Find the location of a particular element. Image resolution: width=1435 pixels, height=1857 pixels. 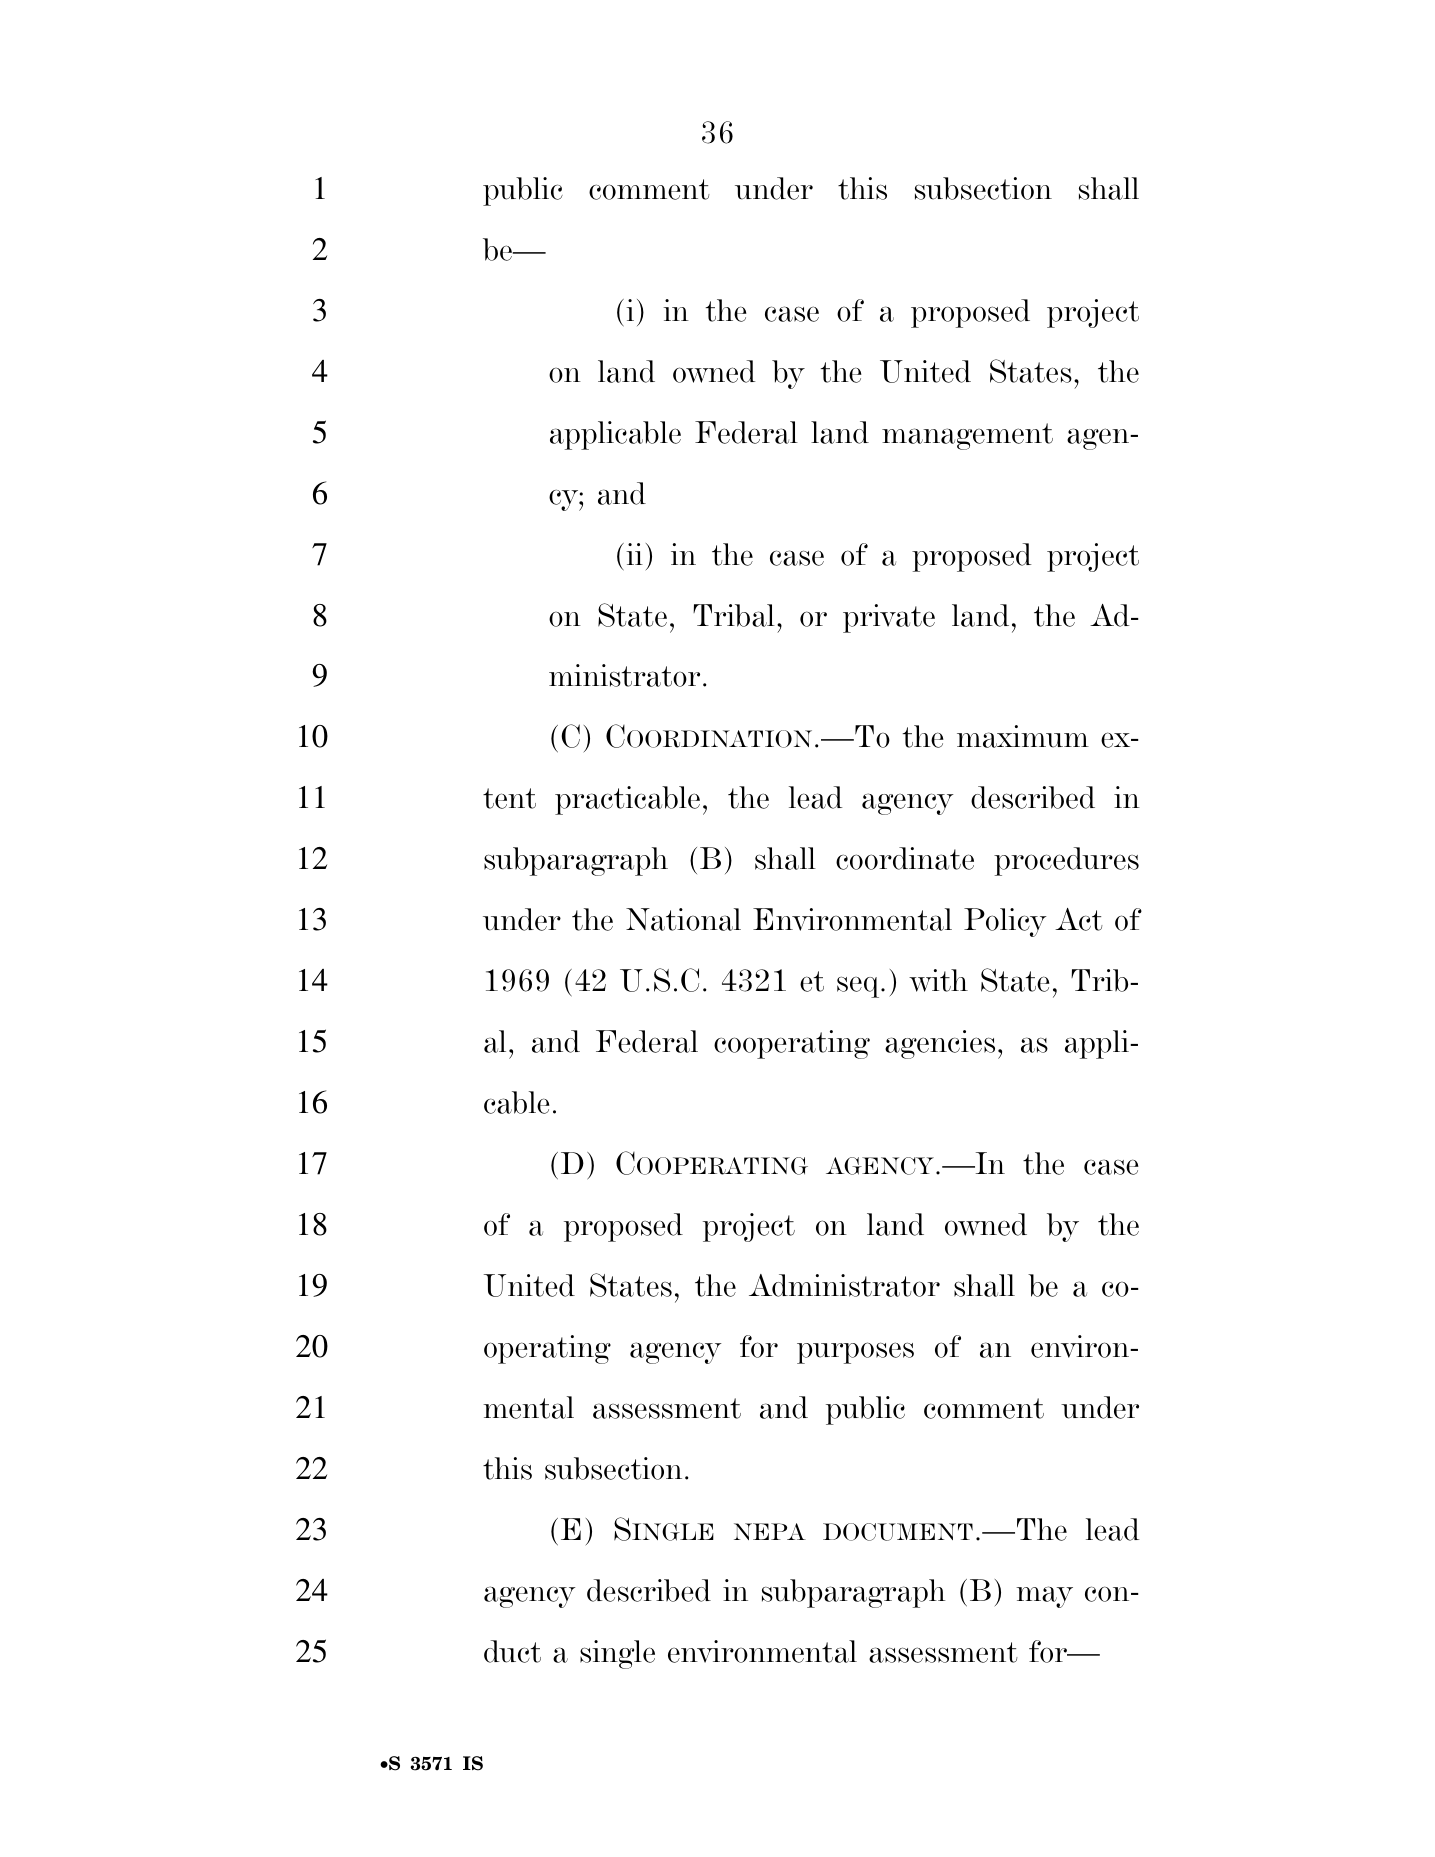

Policy is located at coordinates (1005, 922).
